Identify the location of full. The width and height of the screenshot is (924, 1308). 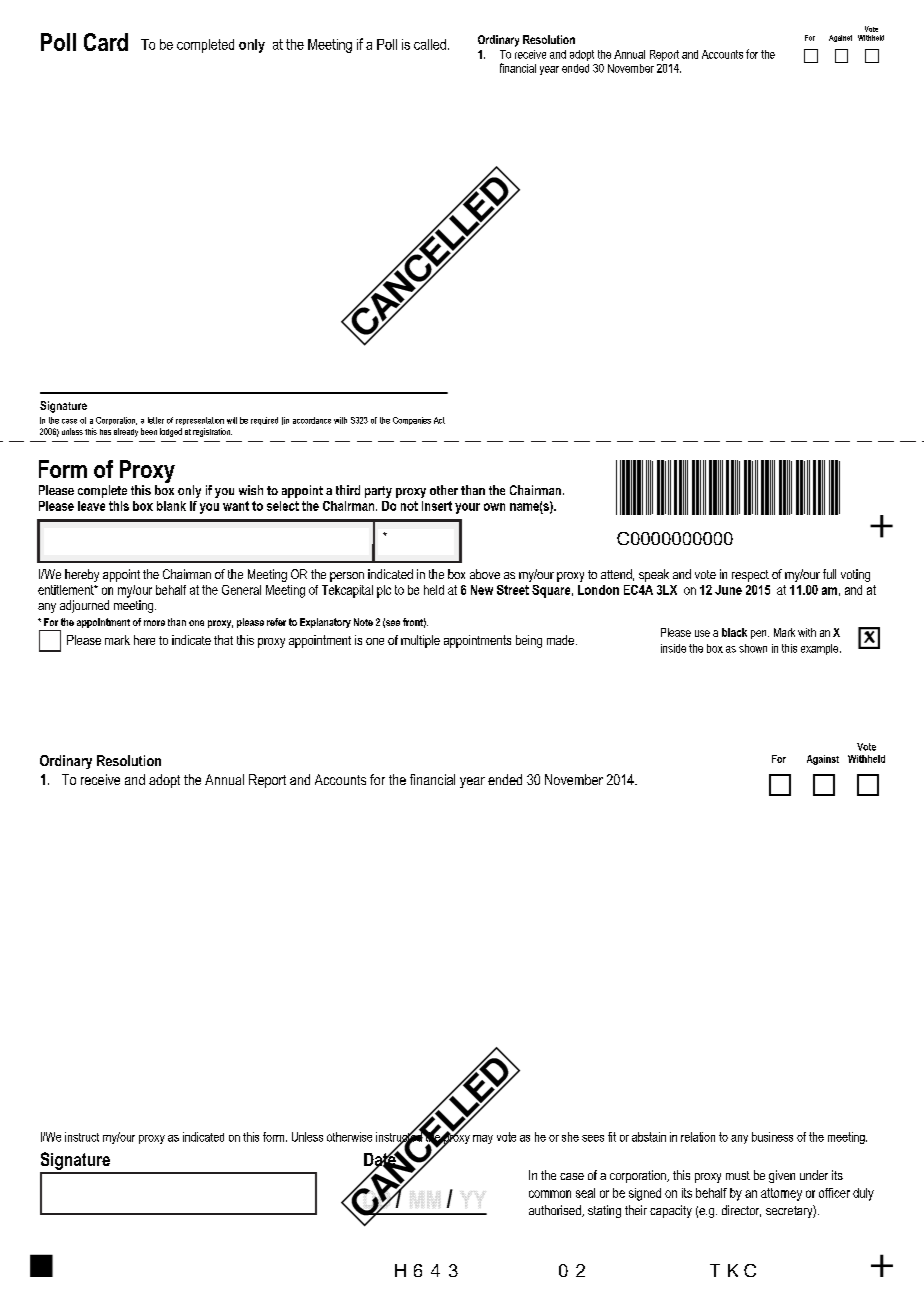
(829, 574).
